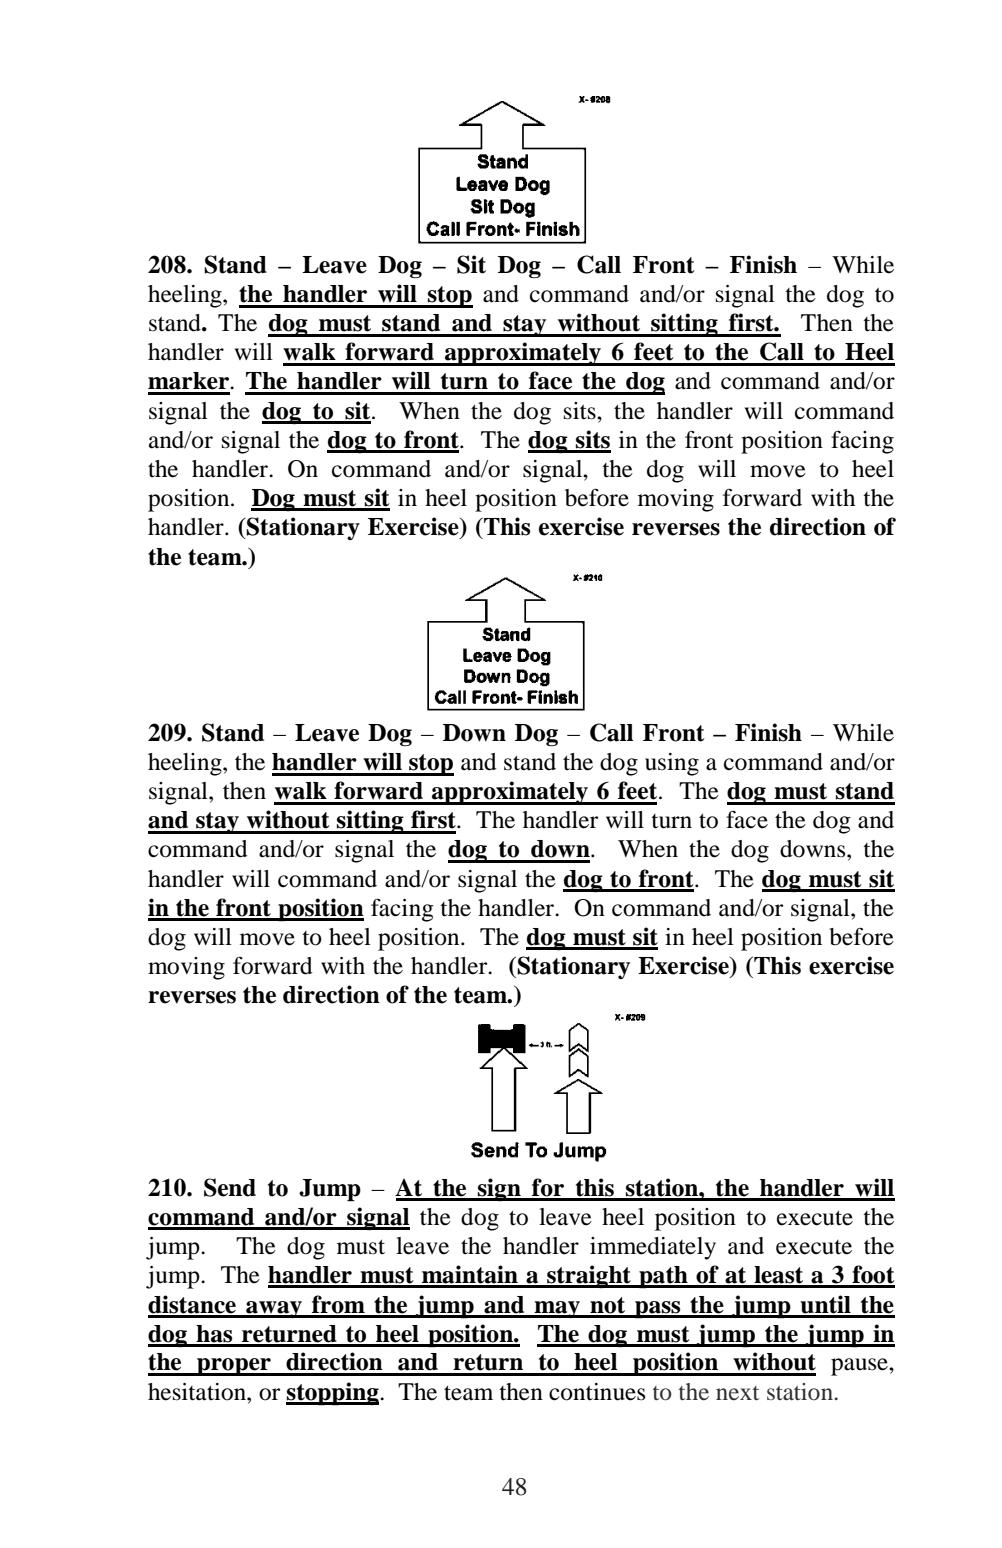 The image size is (1002, 1548). What do you see at coordinates (663, 1277) in the document?
I see `path` at bounding box center [663, 1277].
